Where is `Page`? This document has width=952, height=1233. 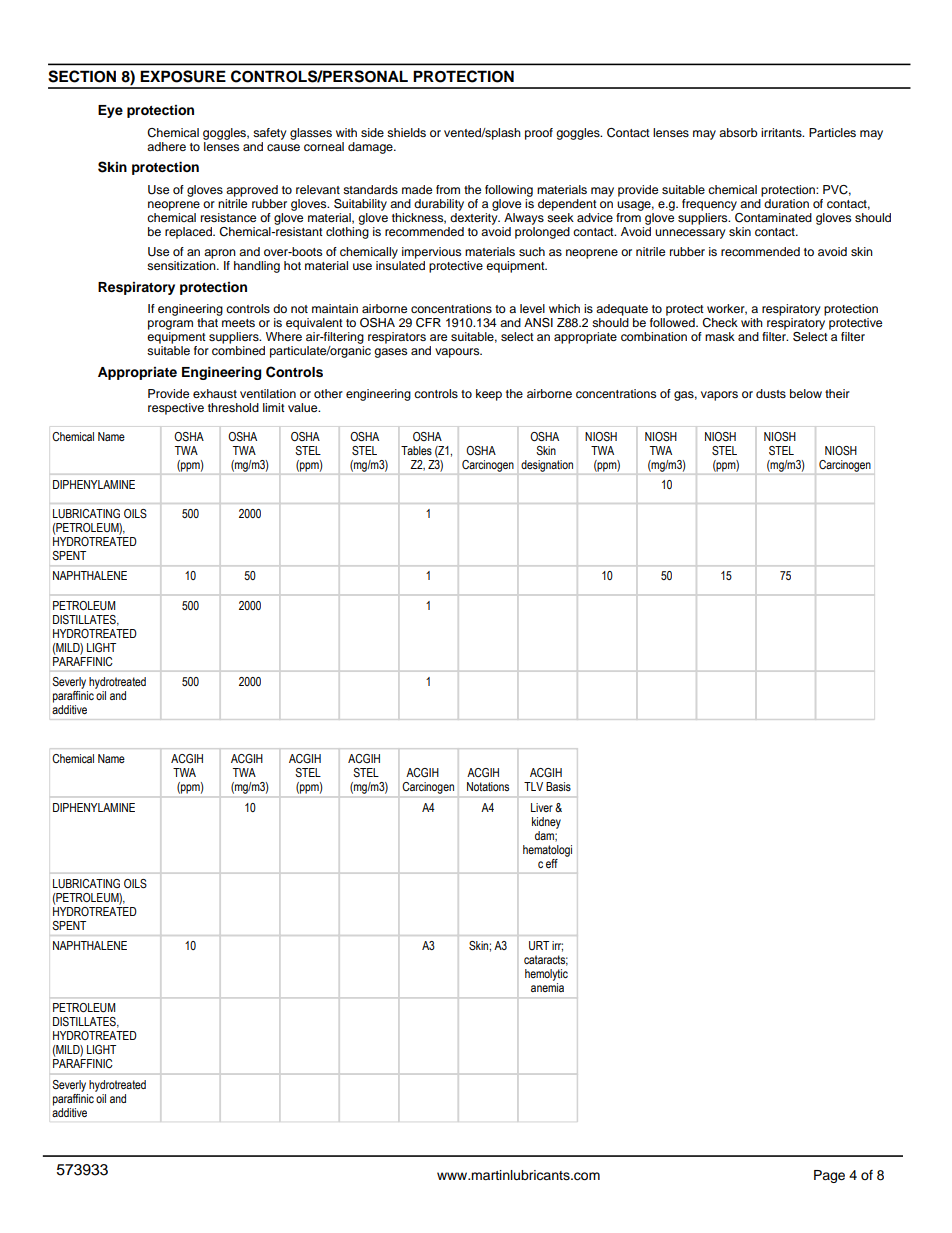 Page is located at coordinates (829, 1176).
